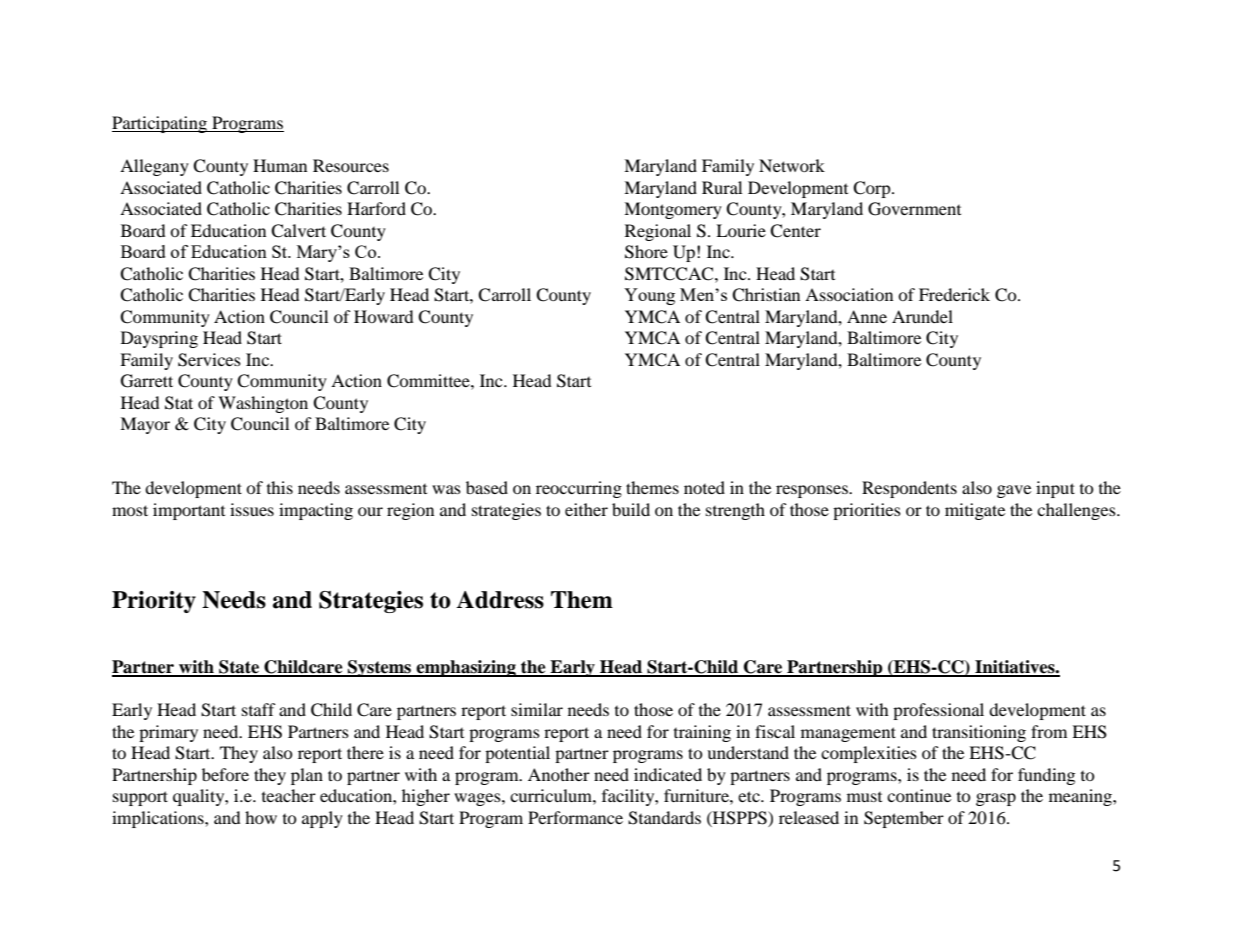 The height and width of the screenshot is (952, 1233). What do you see at coordinates (586, 509) in the screenshot?
I see `either` at bounding box center [586, 509].
